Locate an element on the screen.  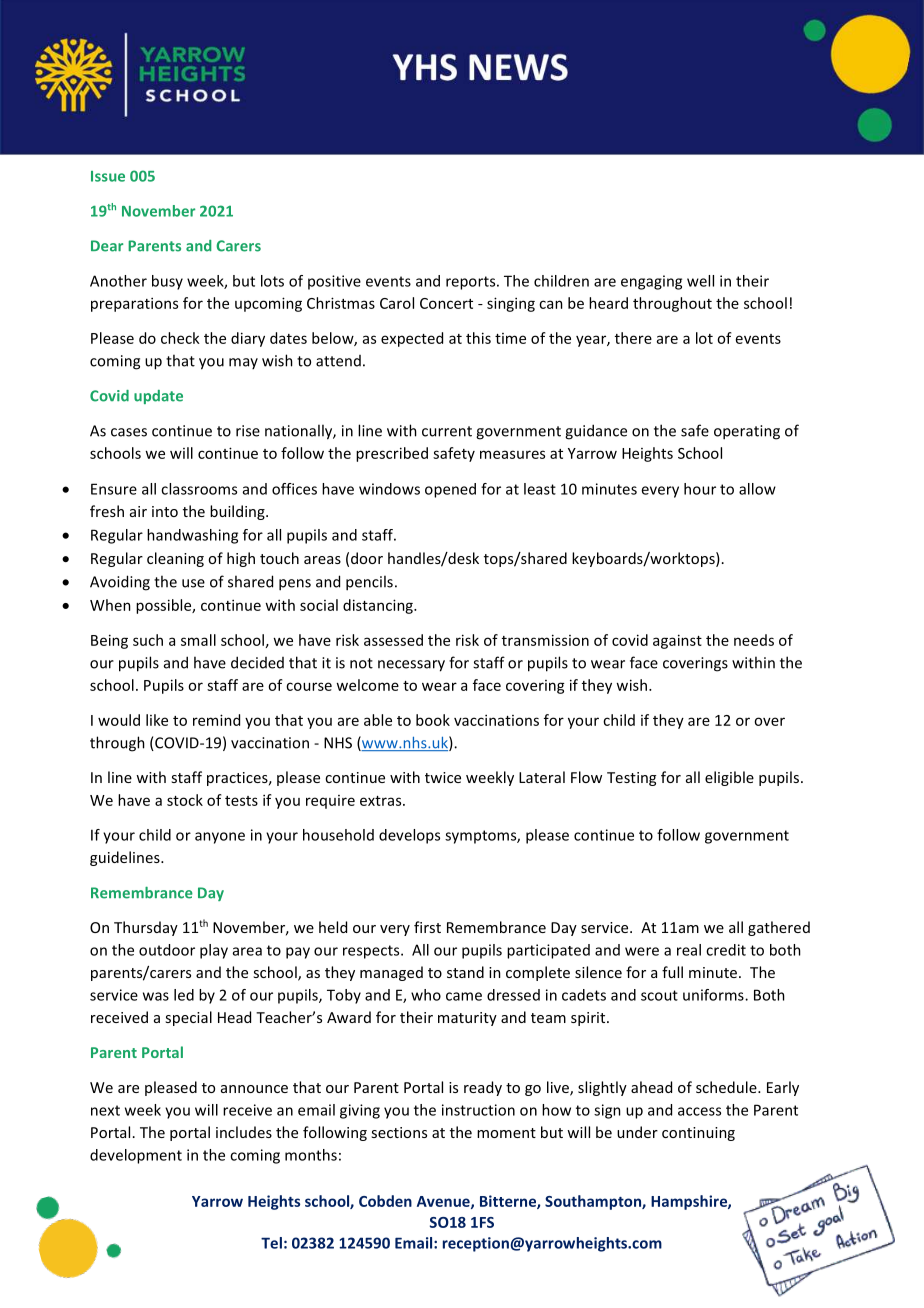
development is located at coordinates (136, 1156).
